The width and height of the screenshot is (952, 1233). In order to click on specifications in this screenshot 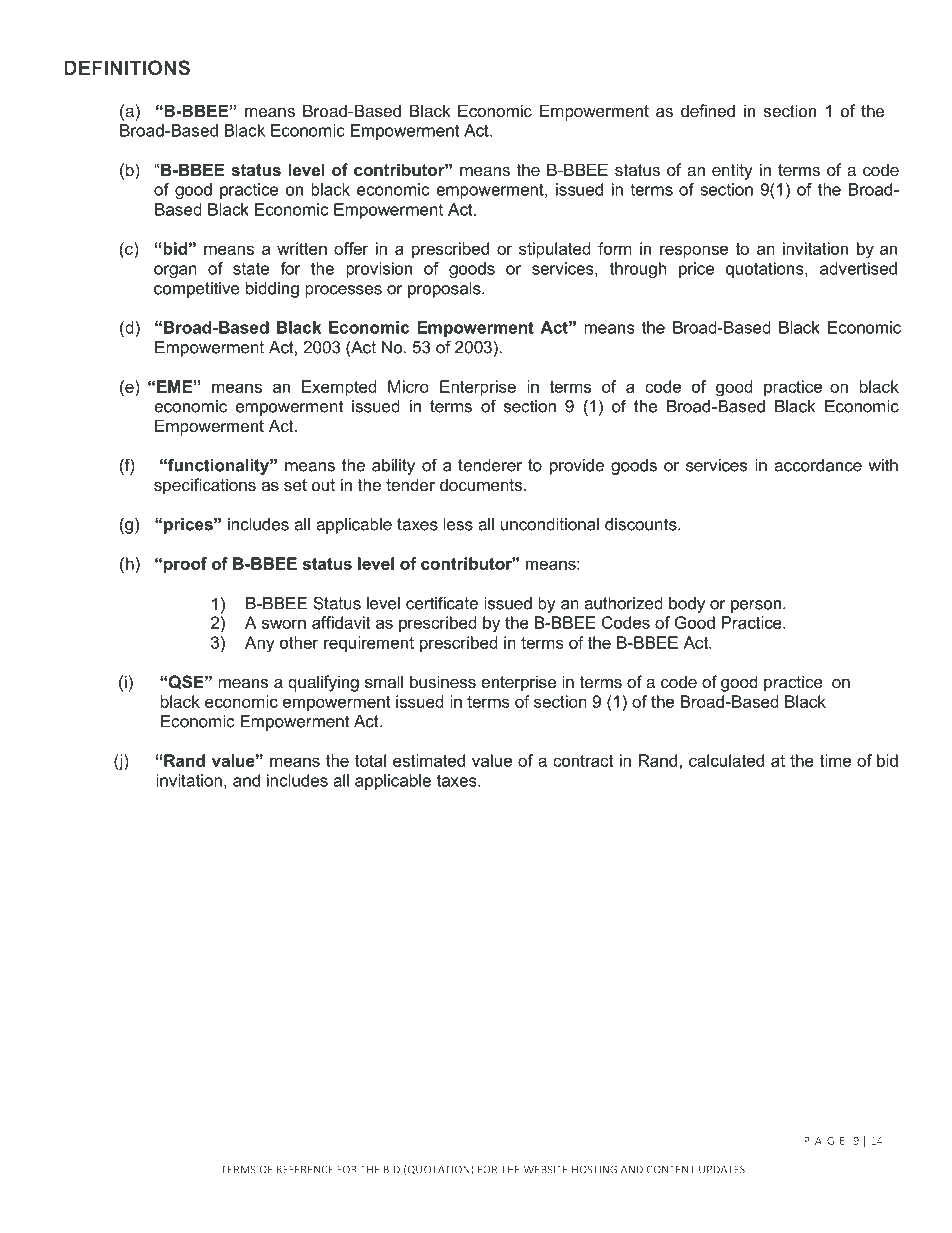, I will do `click(205, 486)`.
